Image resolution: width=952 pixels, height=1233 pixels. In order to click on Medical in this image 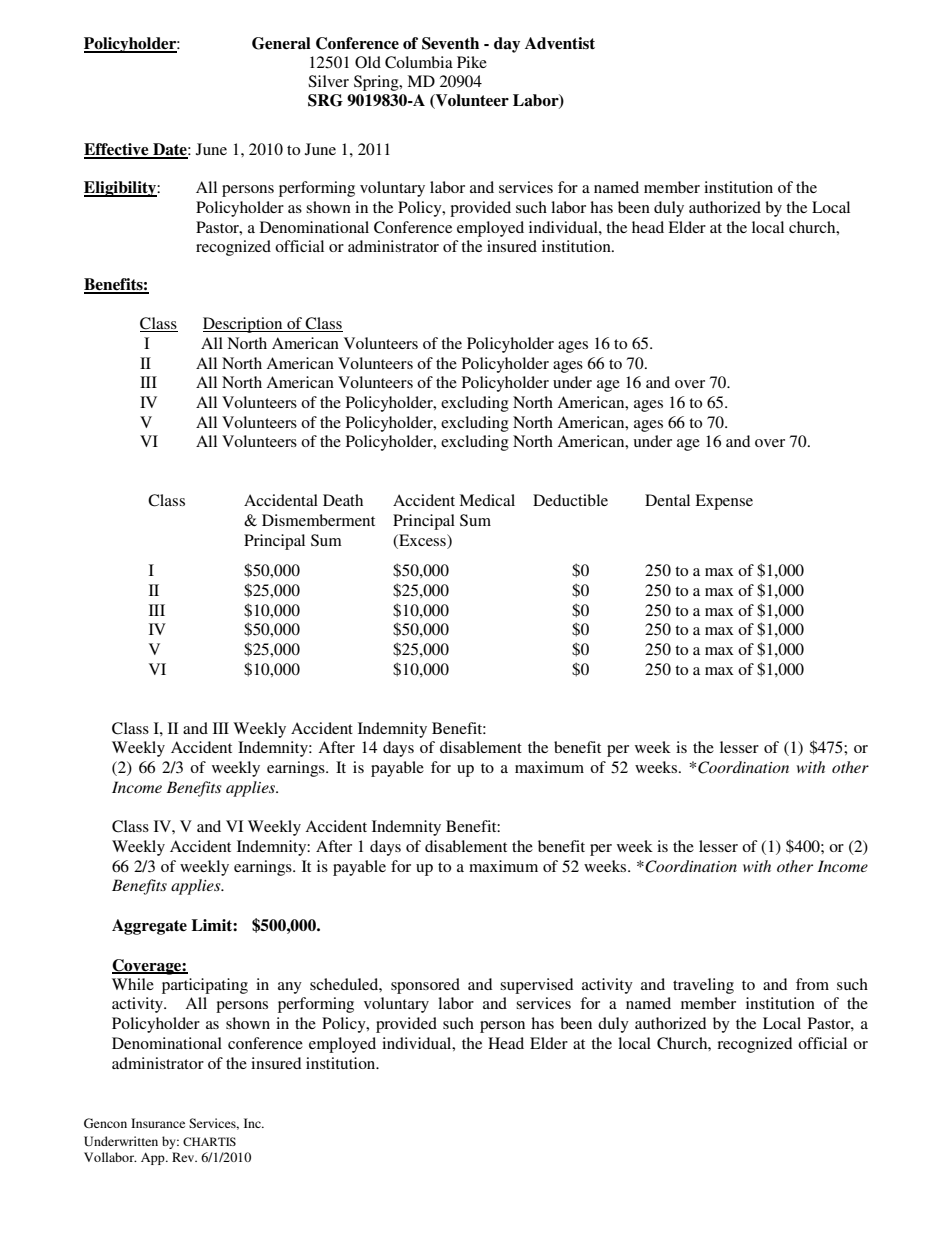, I will do `click(487, 500)`.
